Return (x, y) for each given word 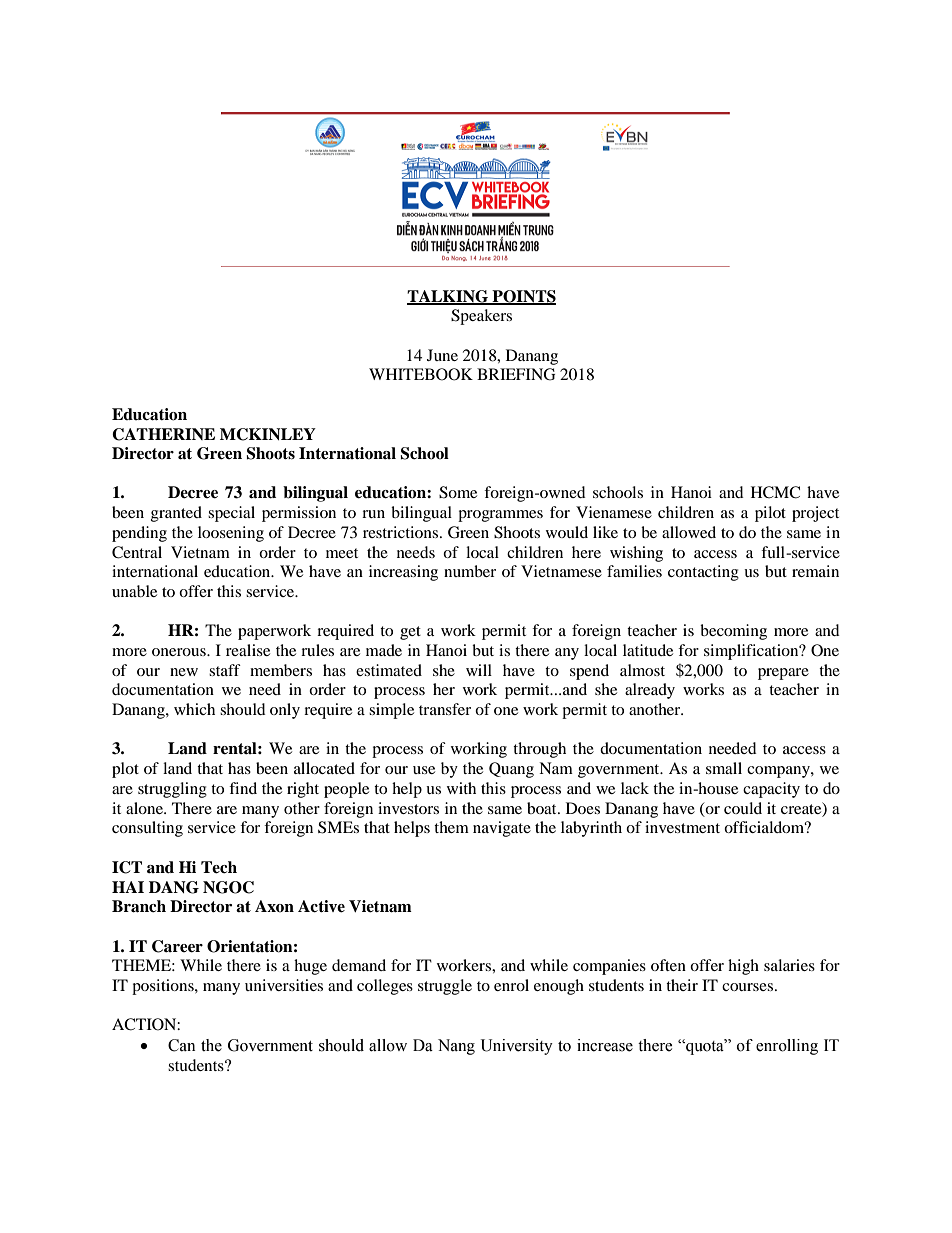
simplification (752, 652)
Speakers (481, 317)
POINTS (523, 297)
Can (181, 1045)
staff (225, 670)
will (479, 670)
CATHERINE (163, 434)
